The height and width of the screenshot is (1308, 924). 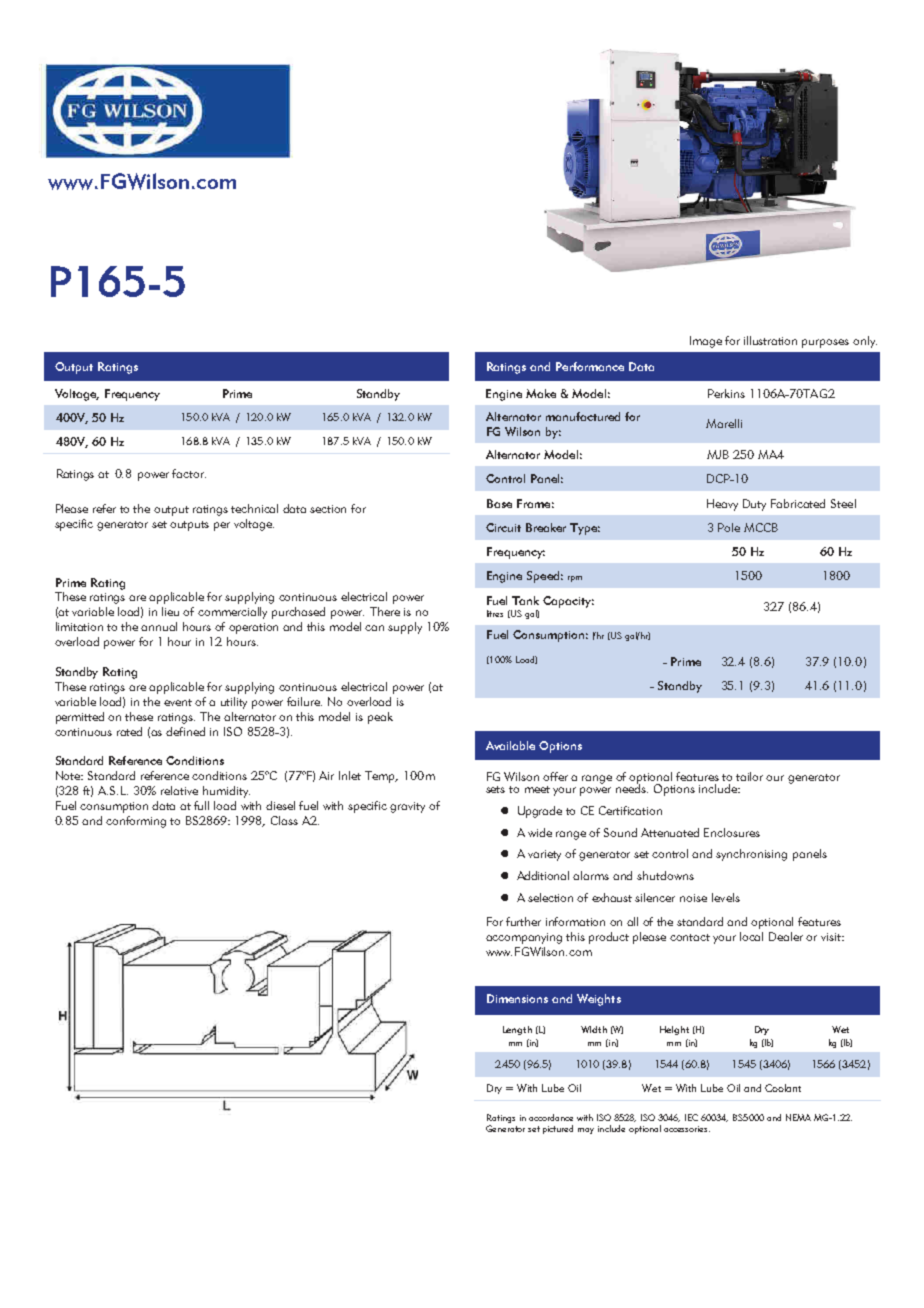 I want to click on NEMA, so click(x=798, y=1117).
